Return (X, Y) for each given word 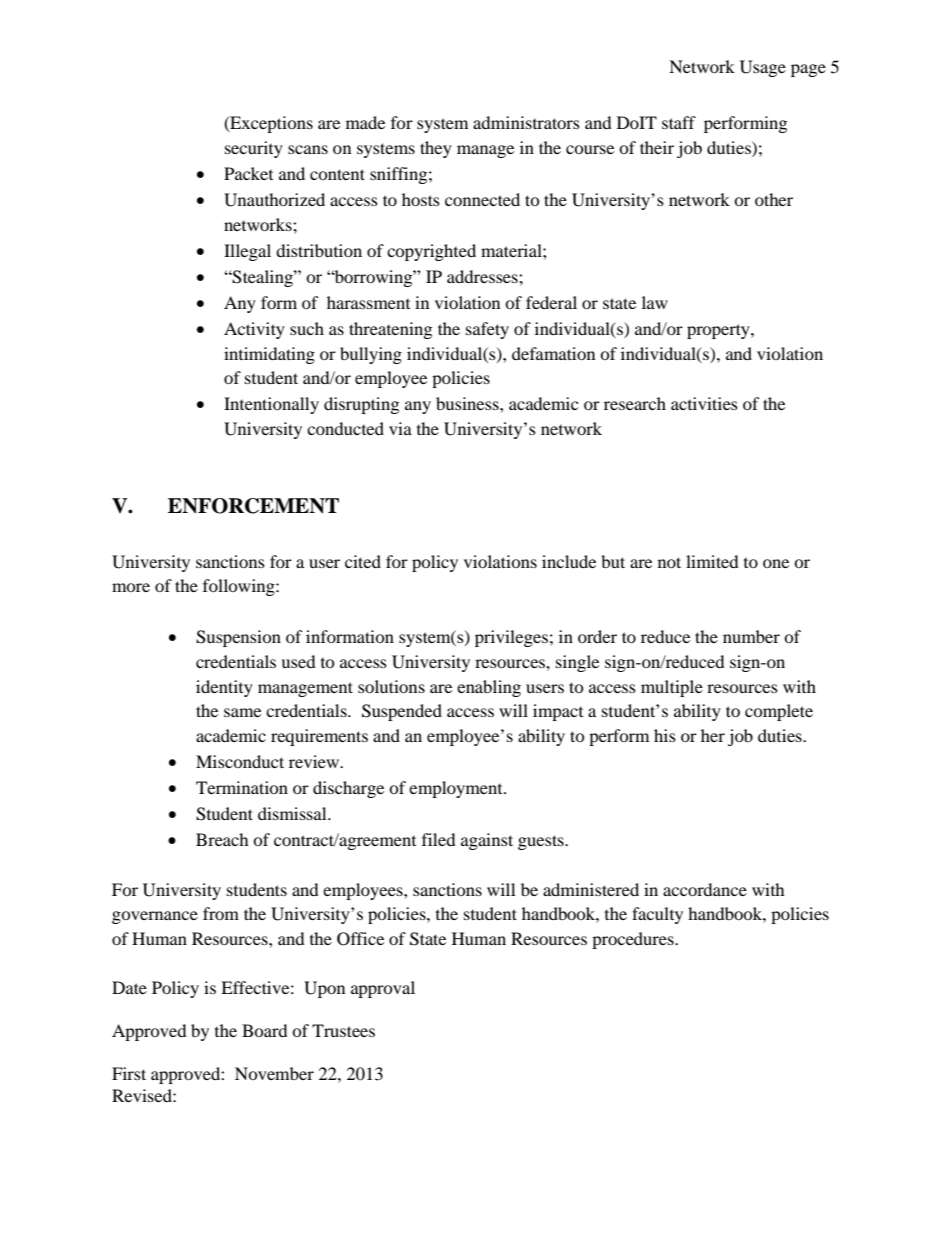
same (242, 712)
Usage (763, 68)
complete (779, 712)
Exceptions (270, 124)
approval (383, 989)
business (468, 403)
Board (265, 1030)
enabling (489, 688)
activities (704, 403)
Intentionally (271, 405)
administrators (526, 122)
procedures (634, 940)
